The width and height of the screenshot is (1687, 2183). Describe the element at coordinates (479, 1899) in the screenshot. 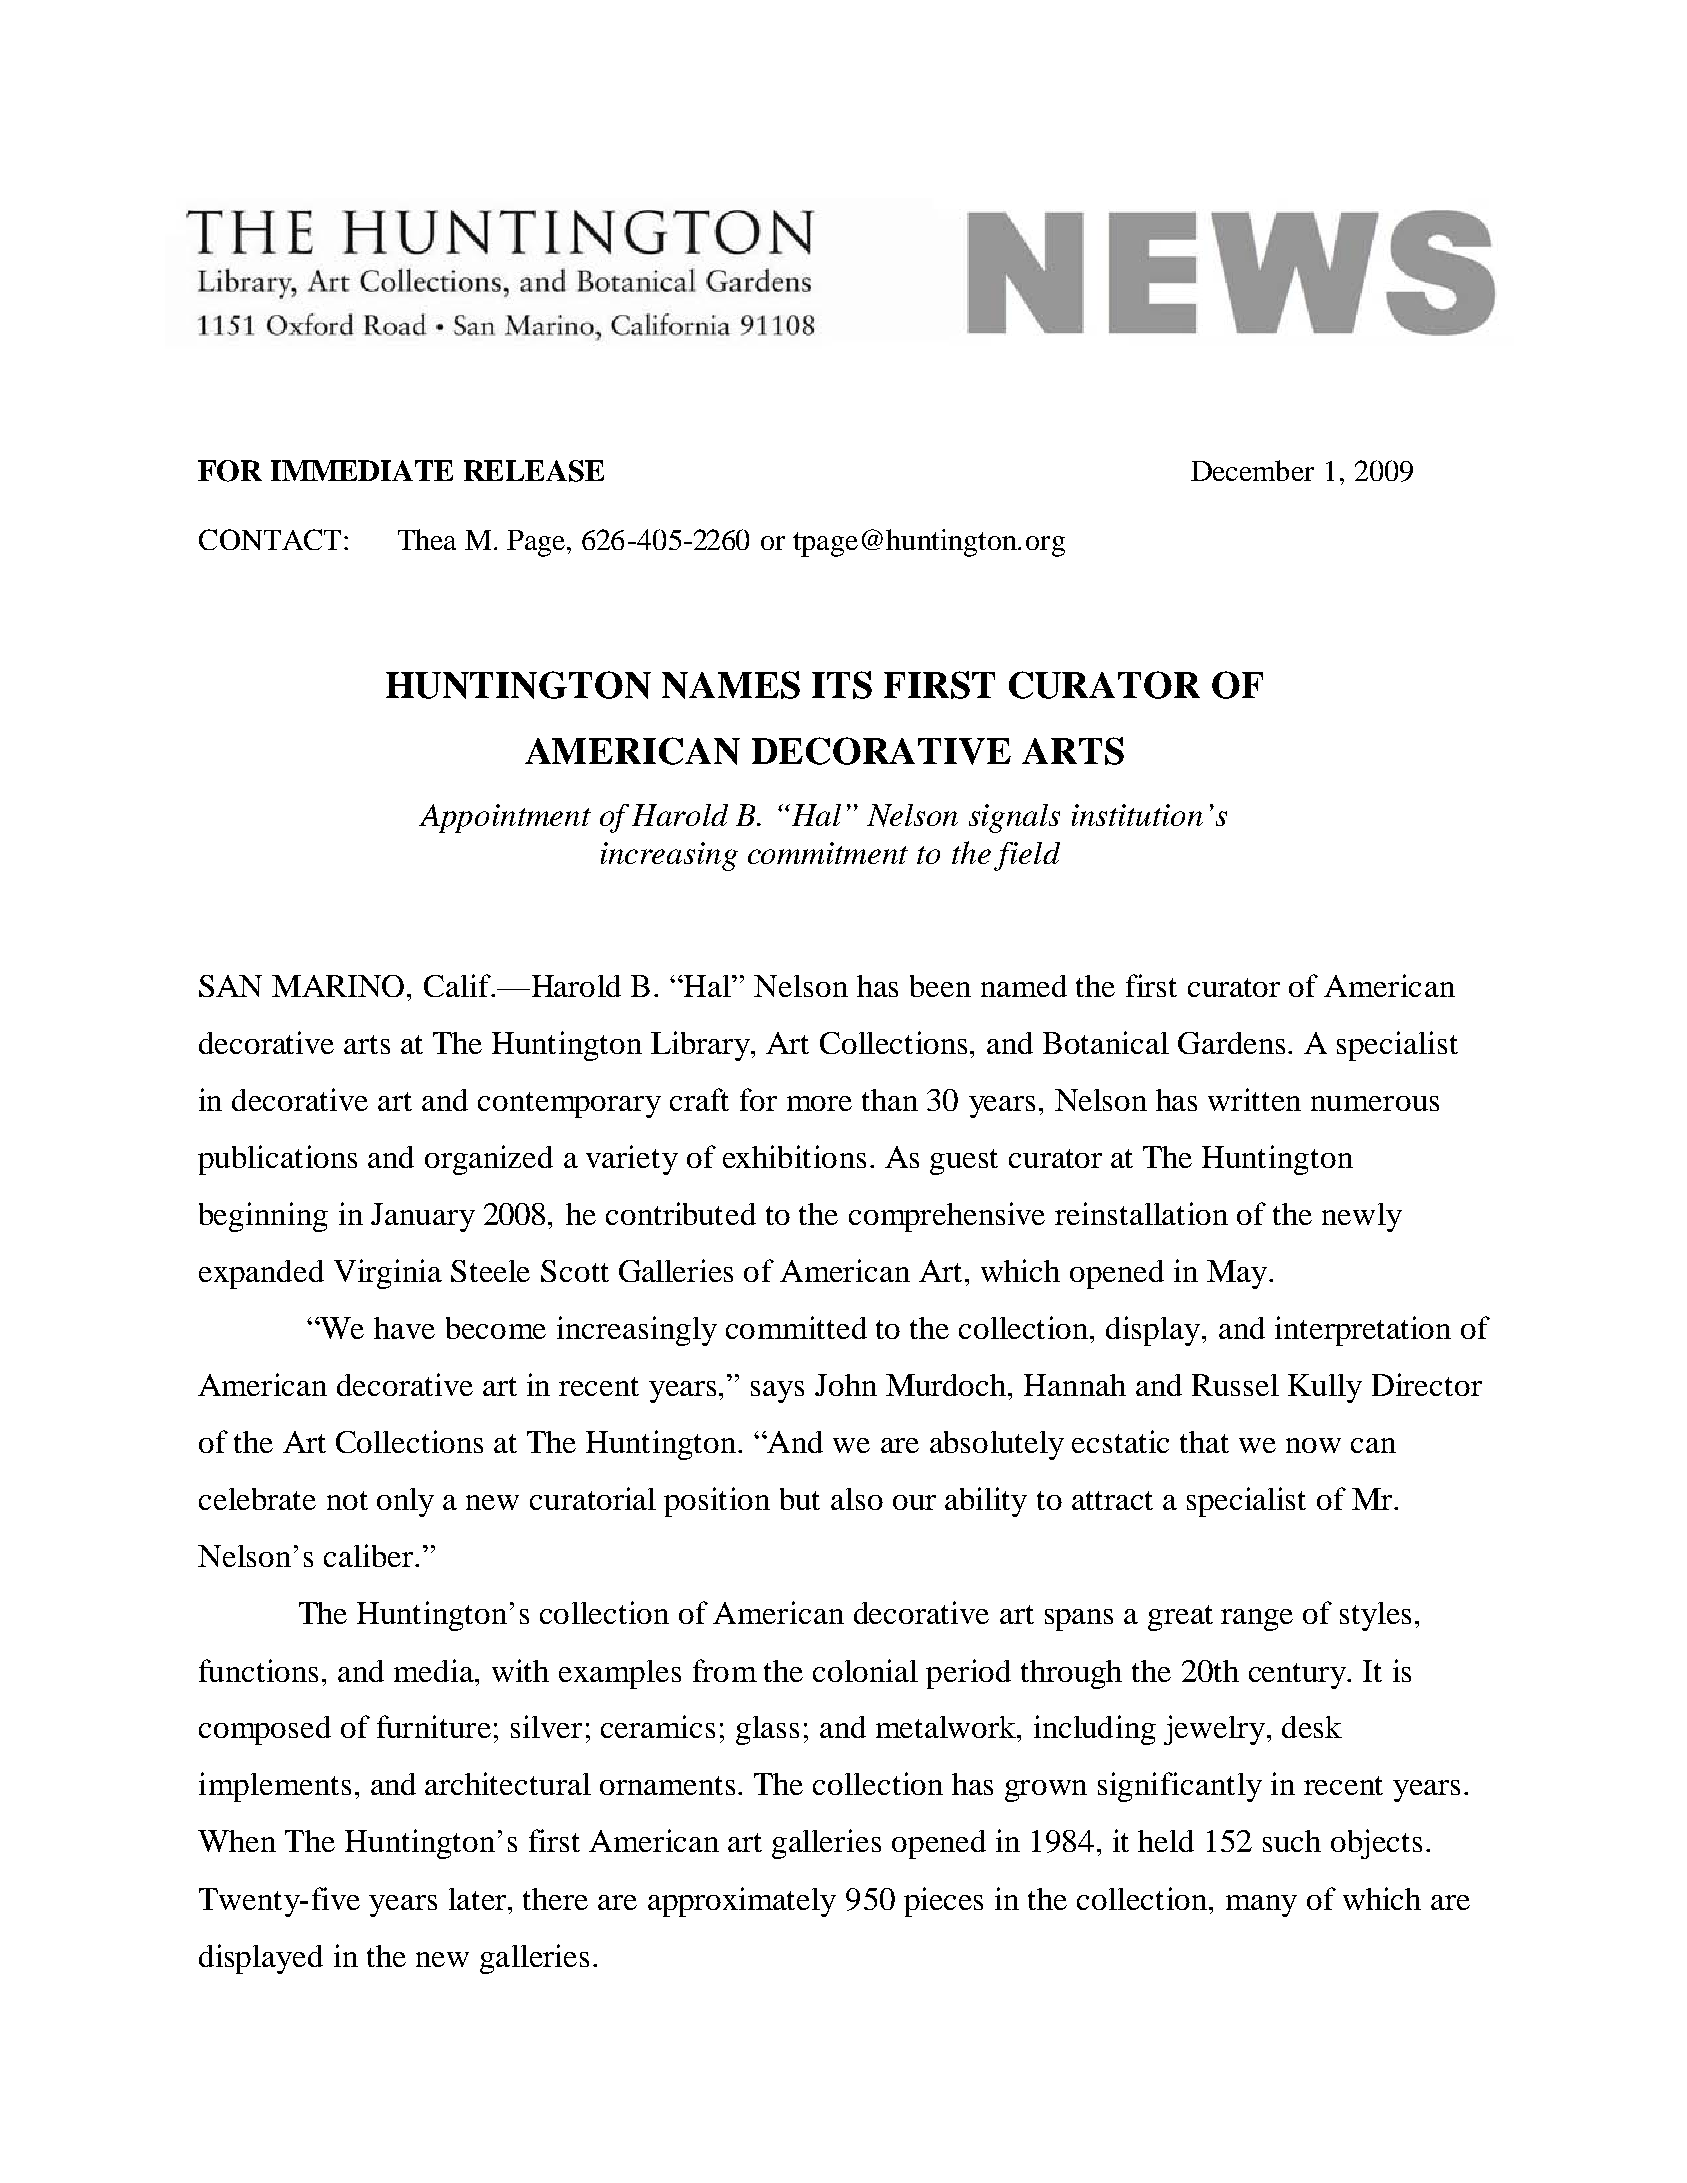

I see `later` at that location.
